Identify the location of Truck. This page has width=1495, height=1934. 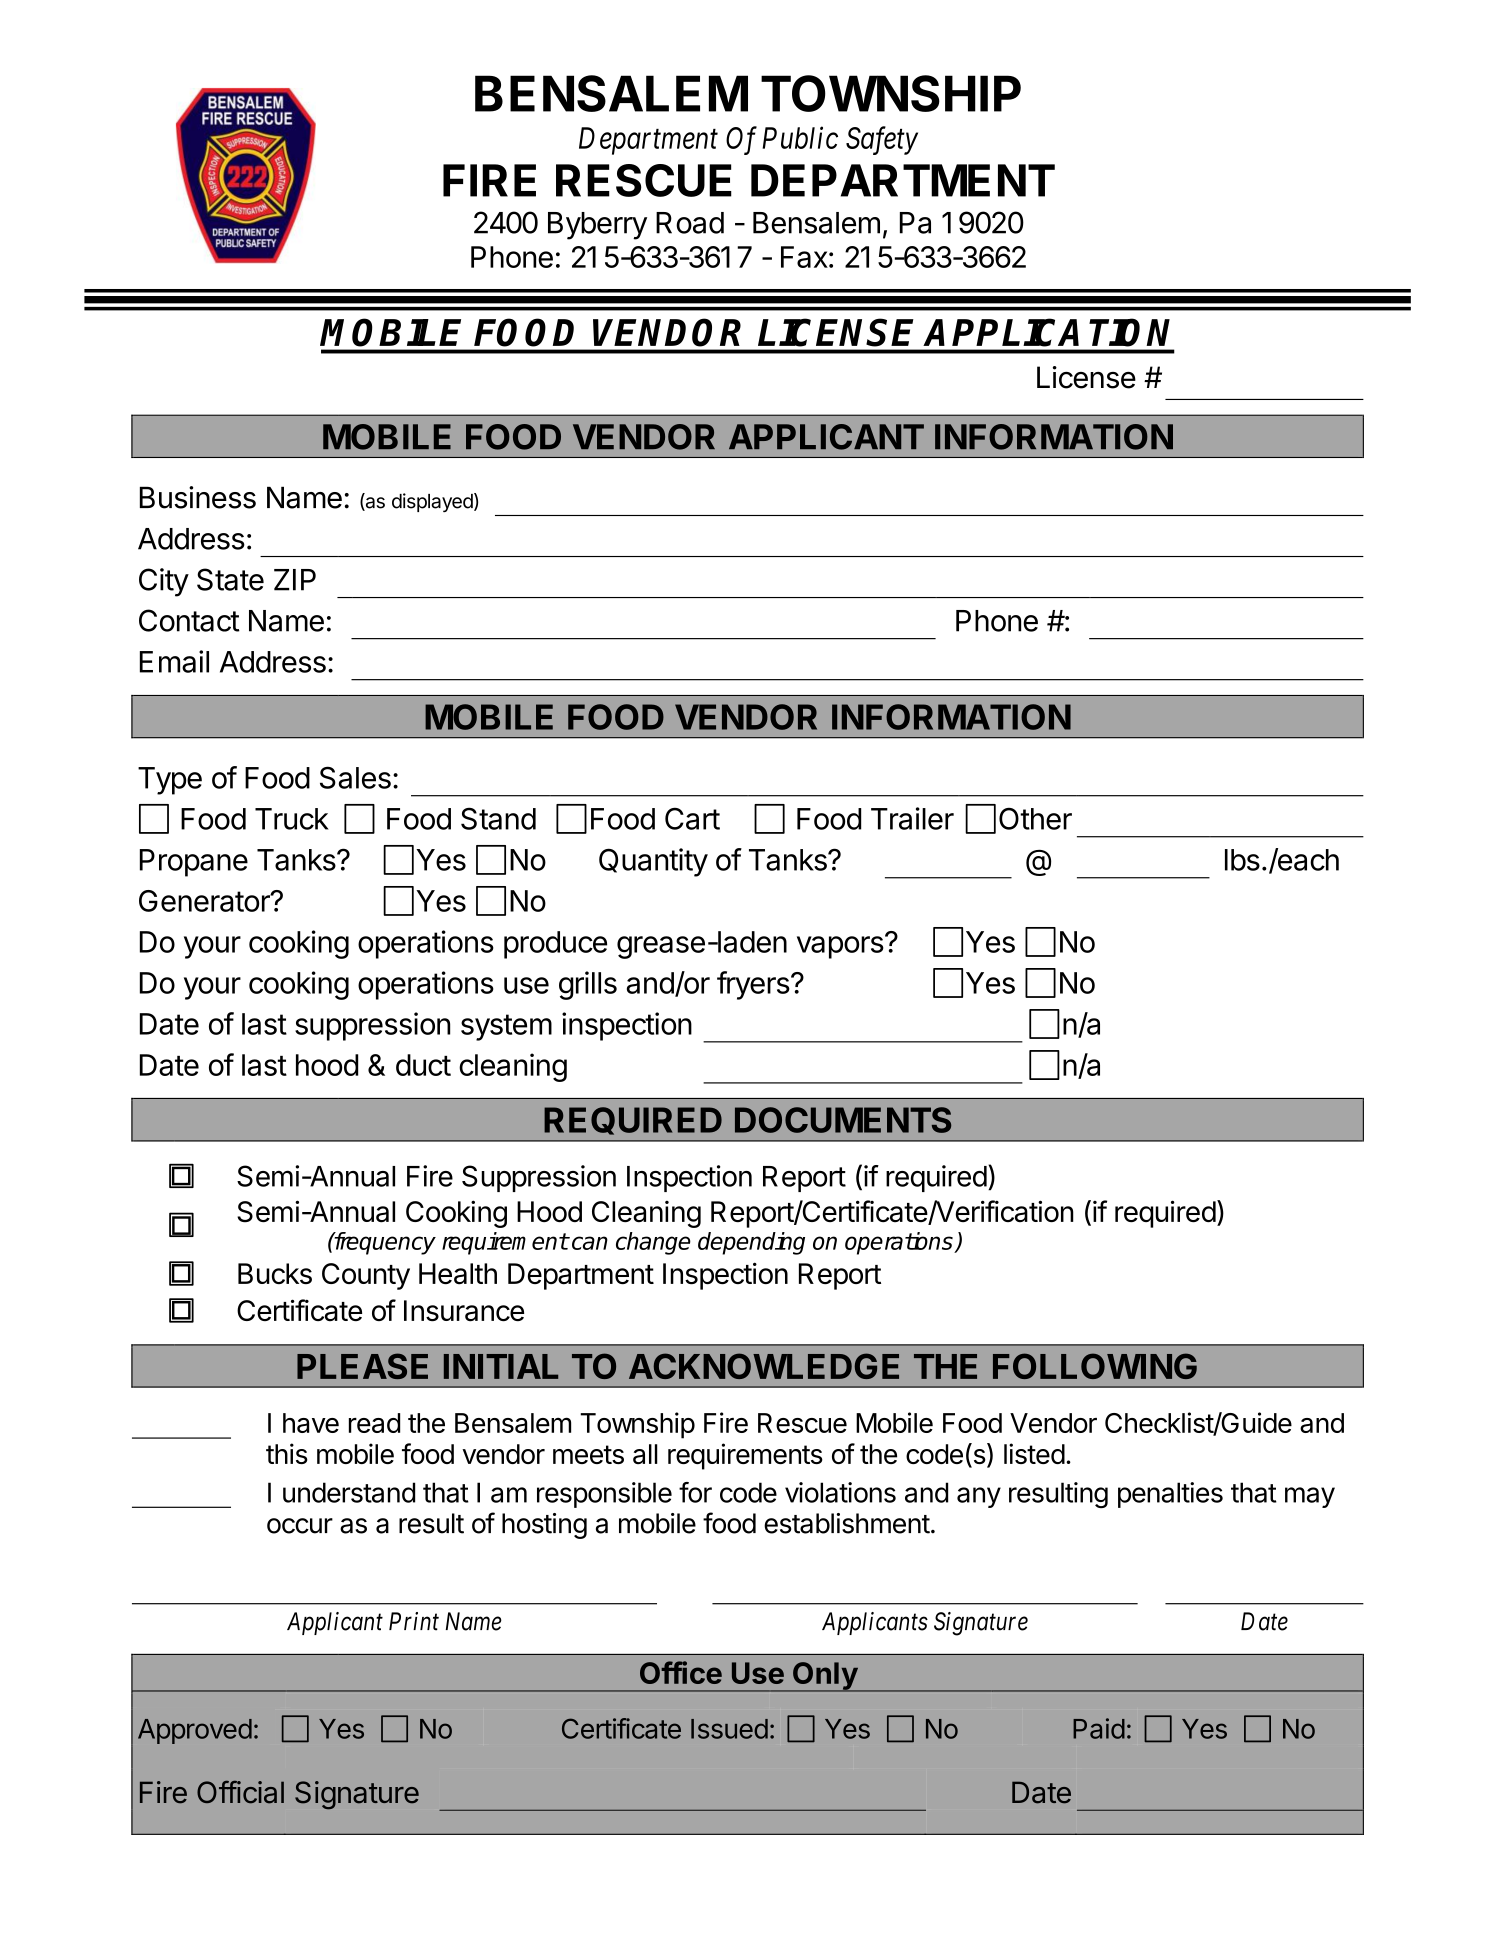
(292, 819).
